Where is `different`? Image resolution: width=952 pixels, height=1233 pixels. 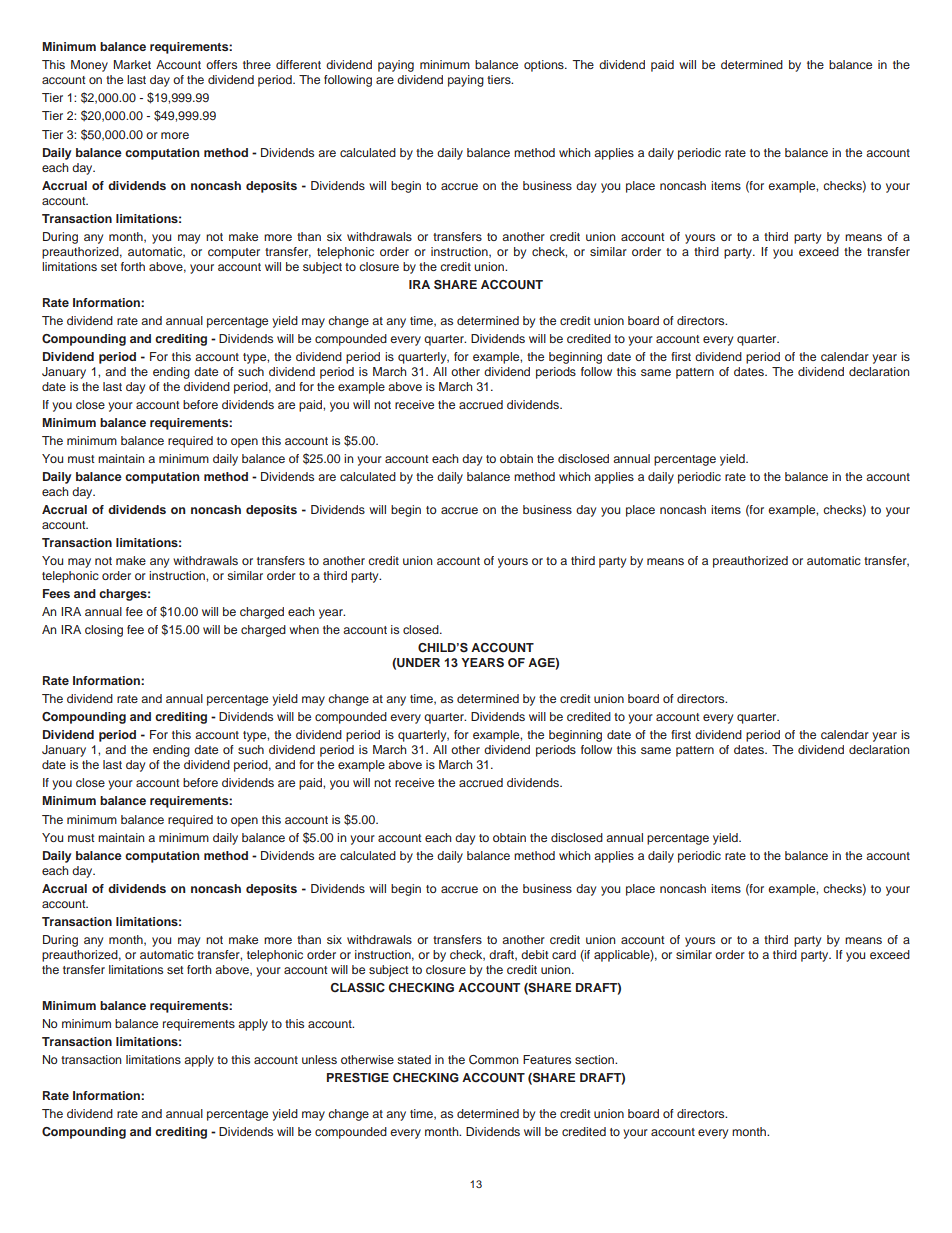
different is located at coordinates (298, 64).
